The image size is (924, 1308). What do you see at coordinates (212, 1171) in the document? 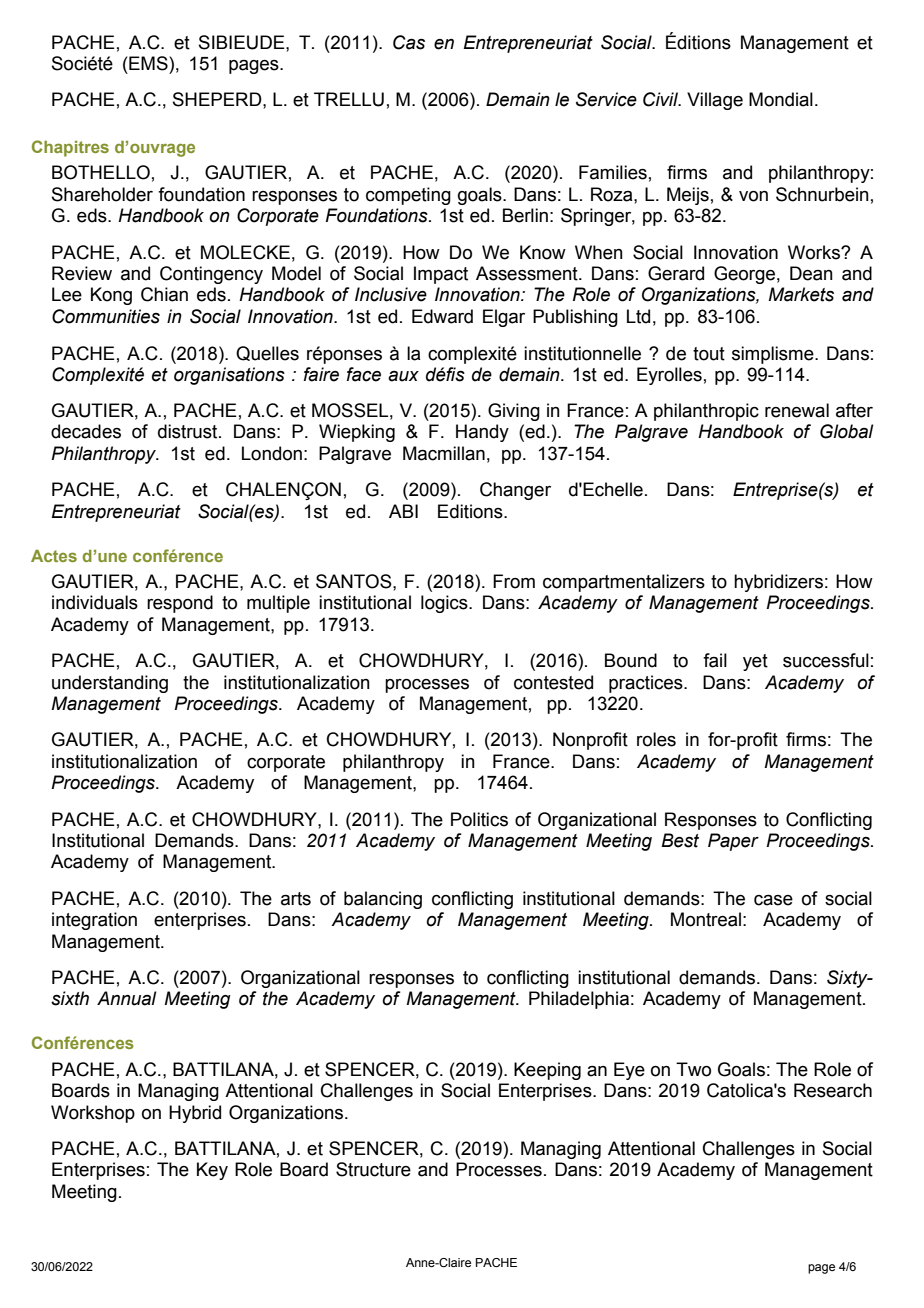
I see `Key` at bounding box center [212, 1171].
